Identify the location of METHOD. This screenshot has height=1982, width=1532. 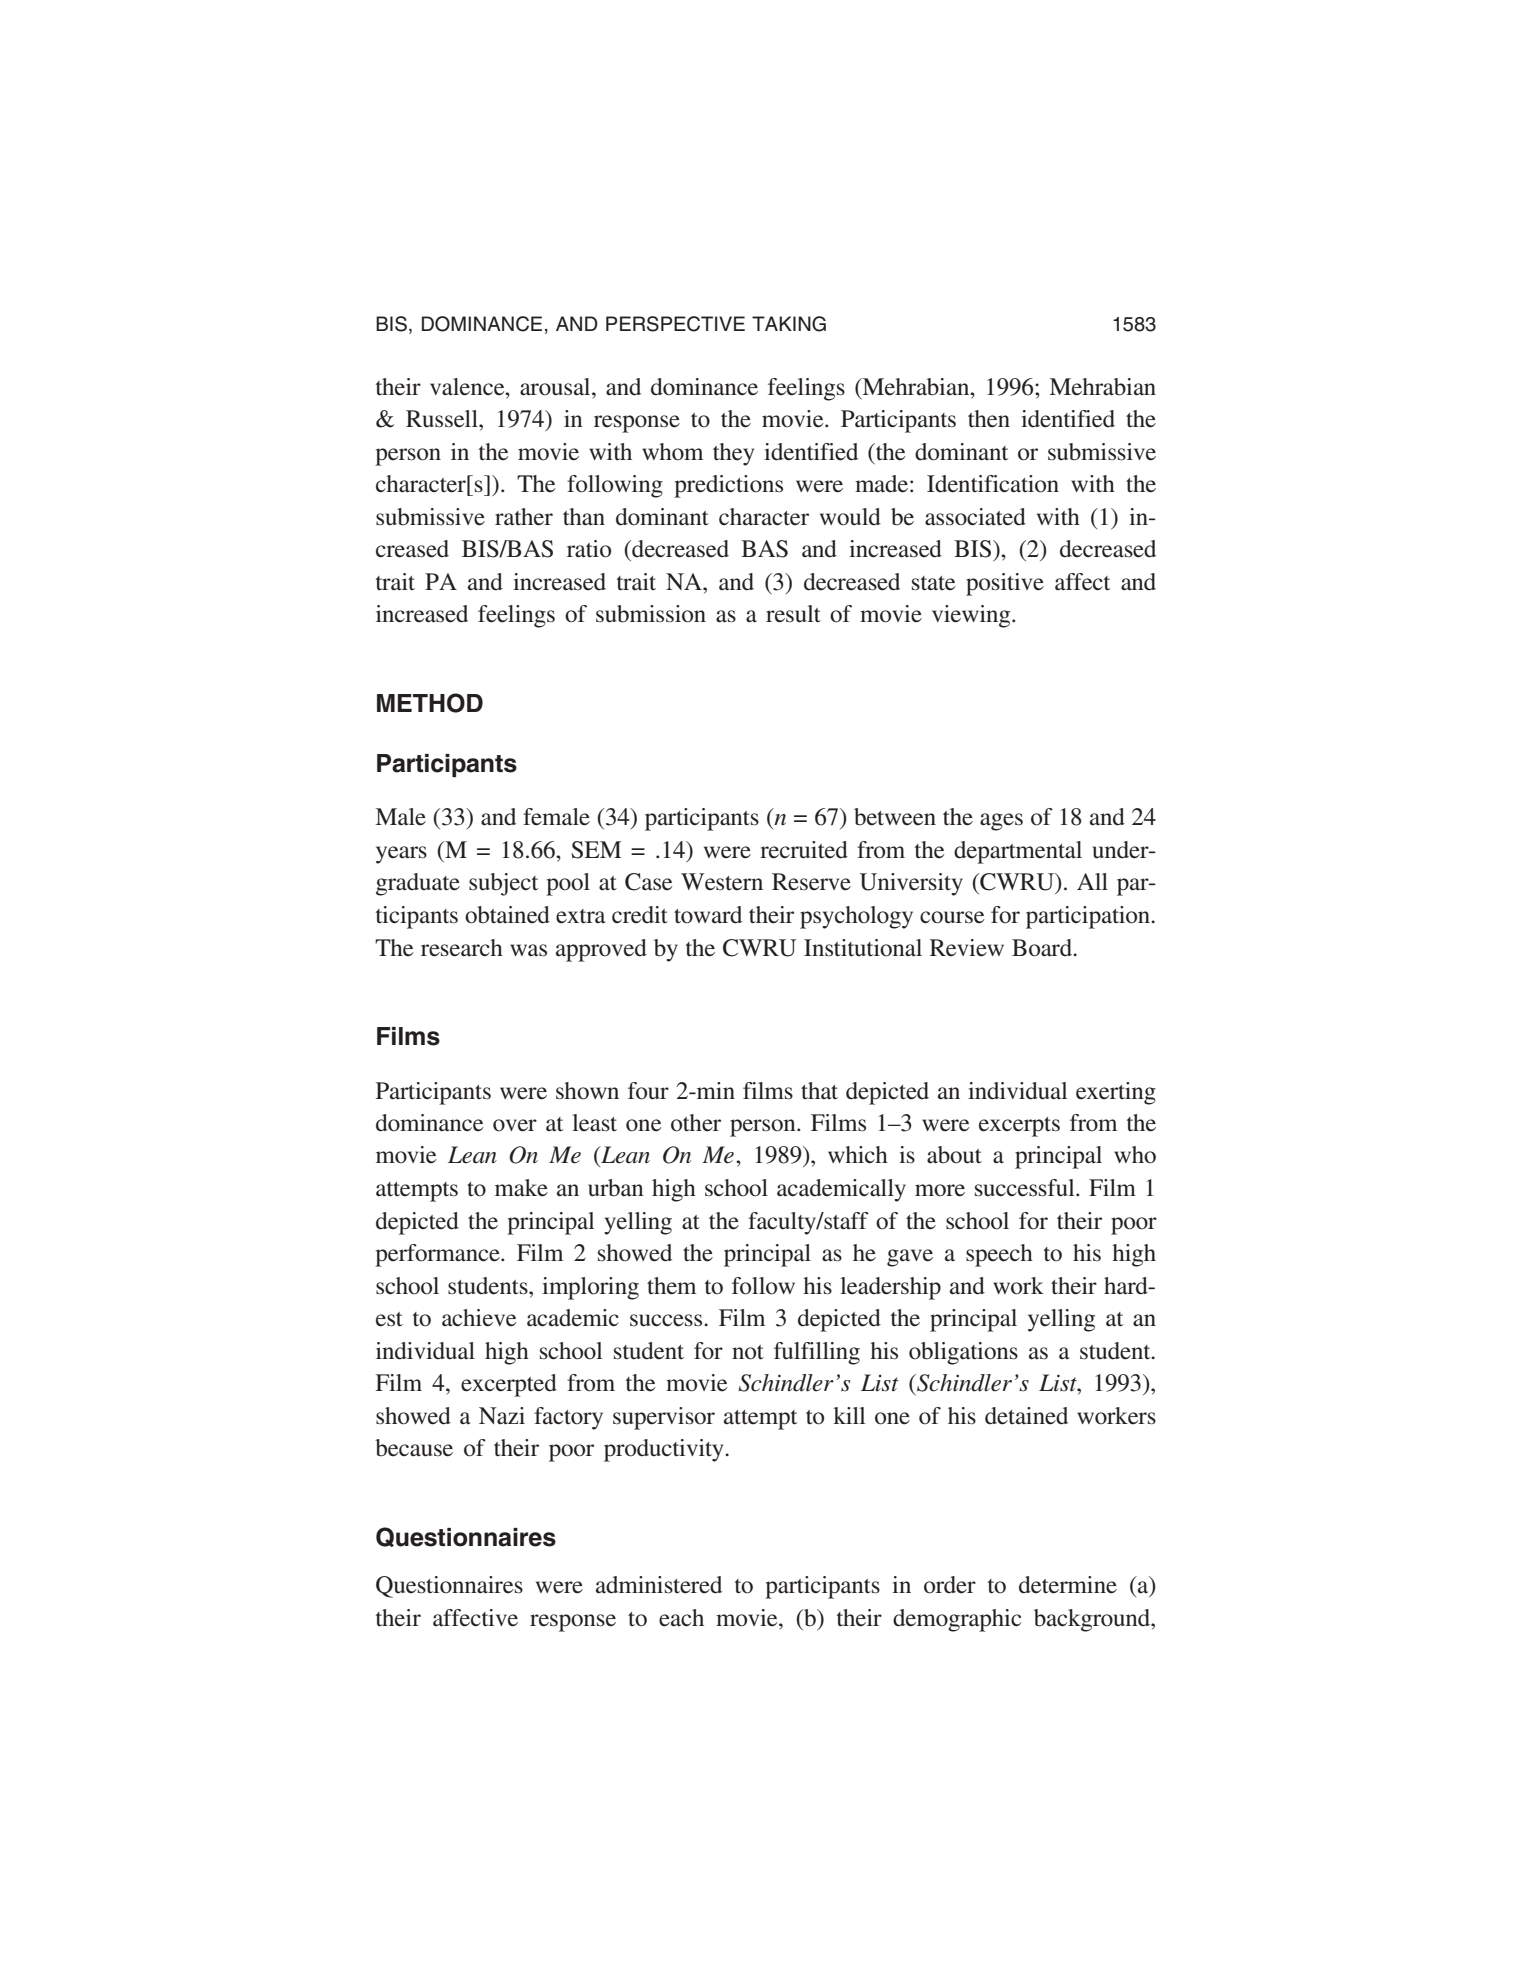
(430, 703).
